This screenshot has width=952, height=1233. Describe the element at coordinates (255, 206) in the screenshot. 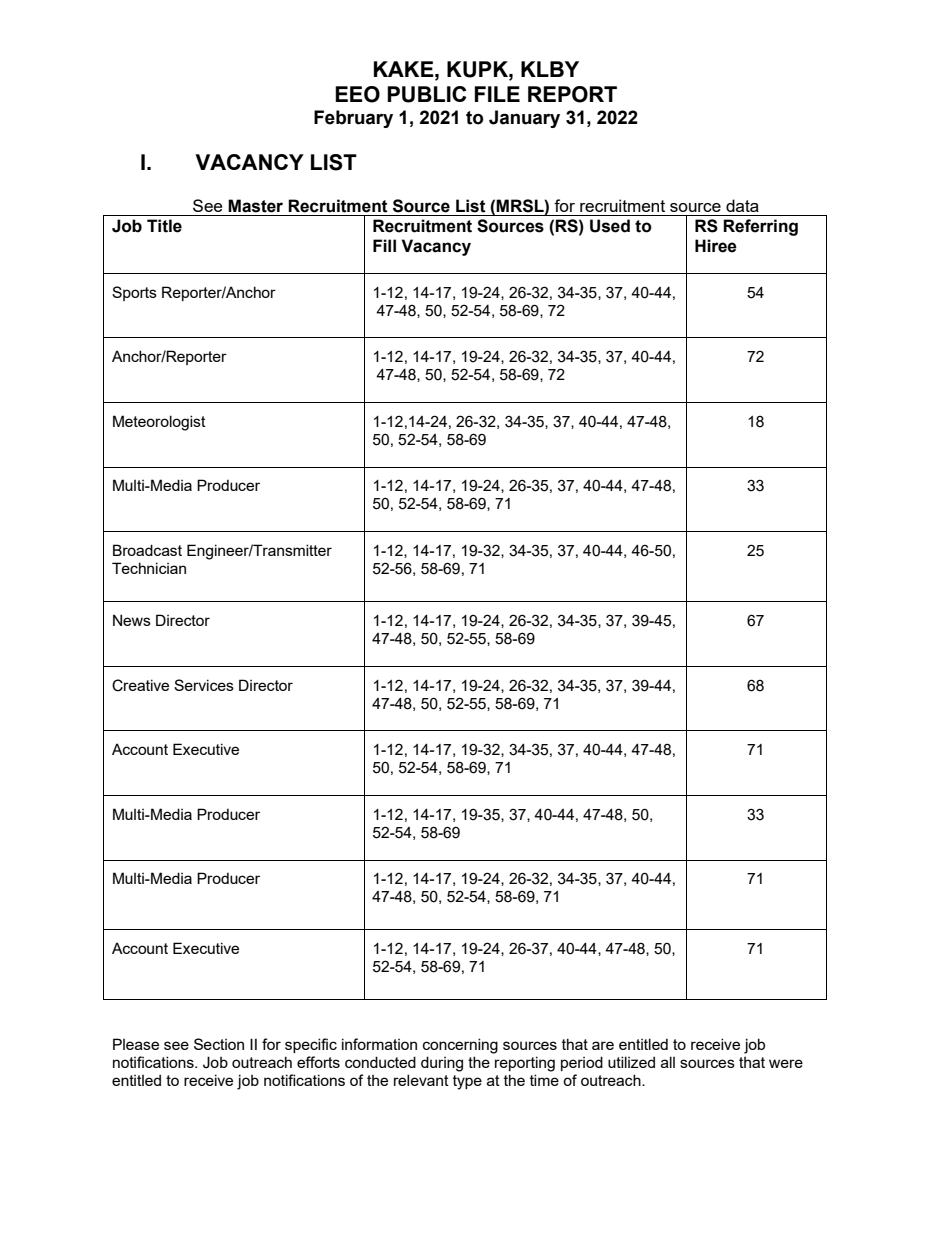

I see `Master` at that location.
